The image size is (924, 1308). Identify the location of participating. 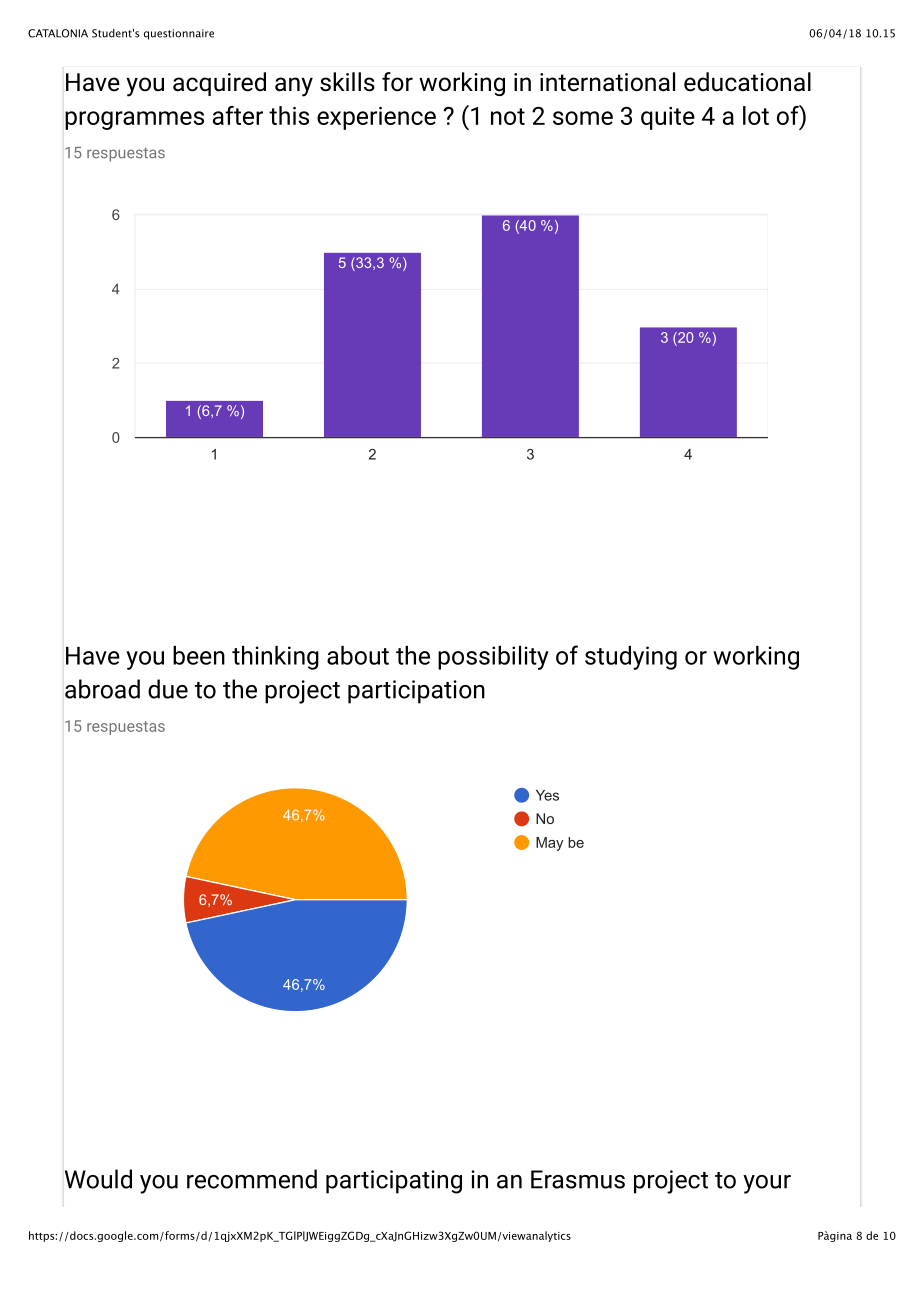
(394, 1182).
